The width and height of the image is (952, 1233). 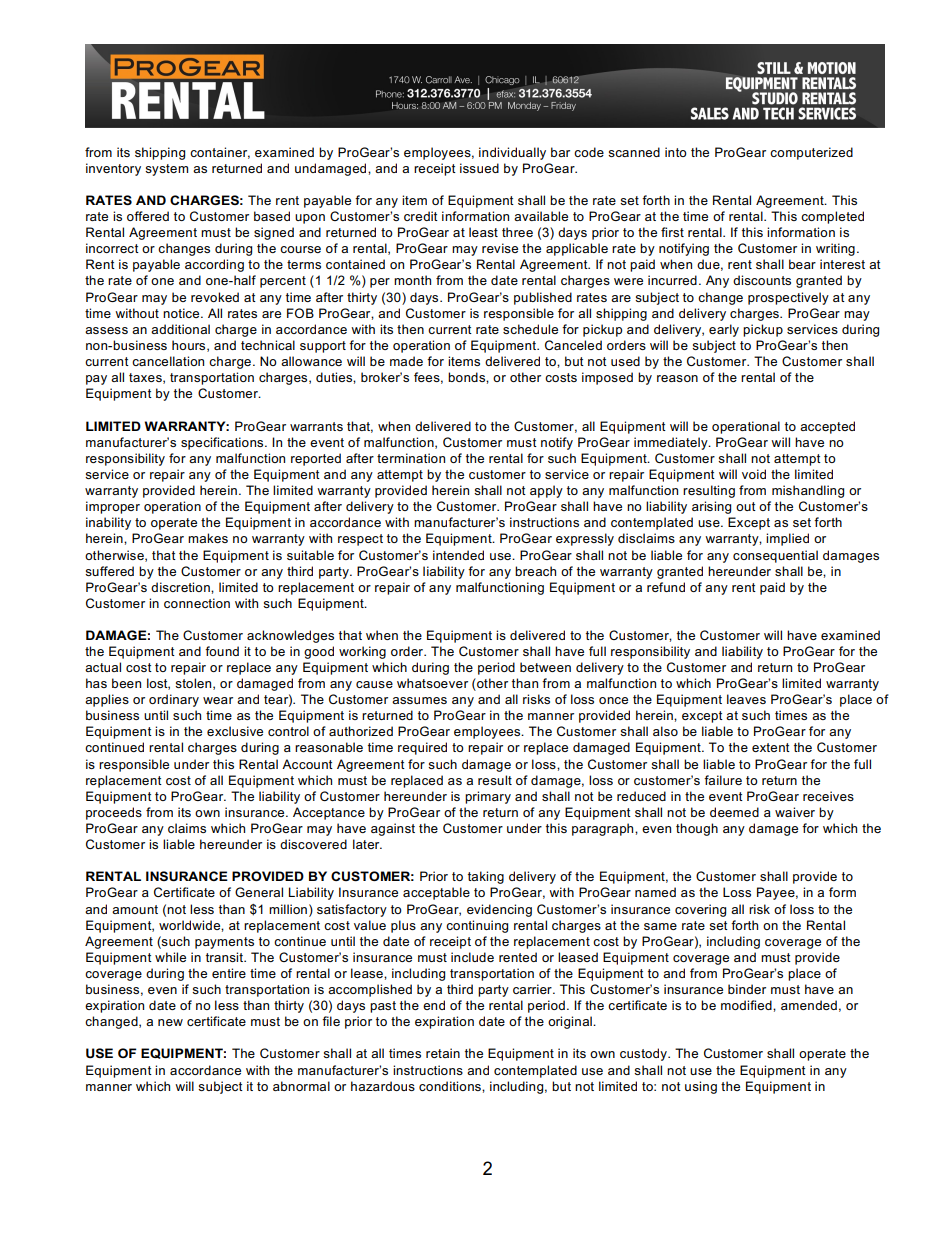 I want to click on using, so click(x=701, y=1087).
